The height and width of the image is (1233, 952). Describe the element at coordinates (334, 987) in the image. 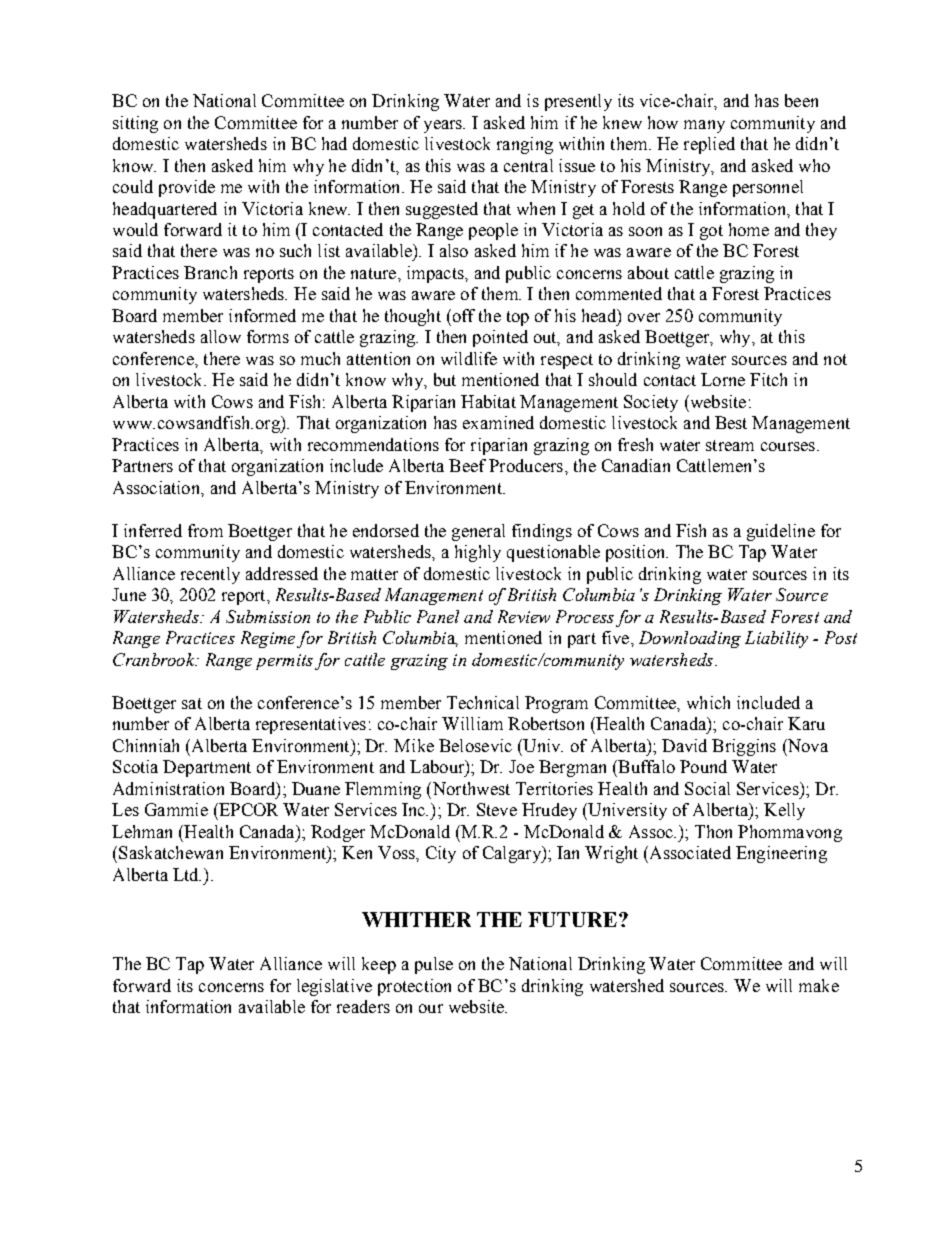

I see `legislative` at that location.
